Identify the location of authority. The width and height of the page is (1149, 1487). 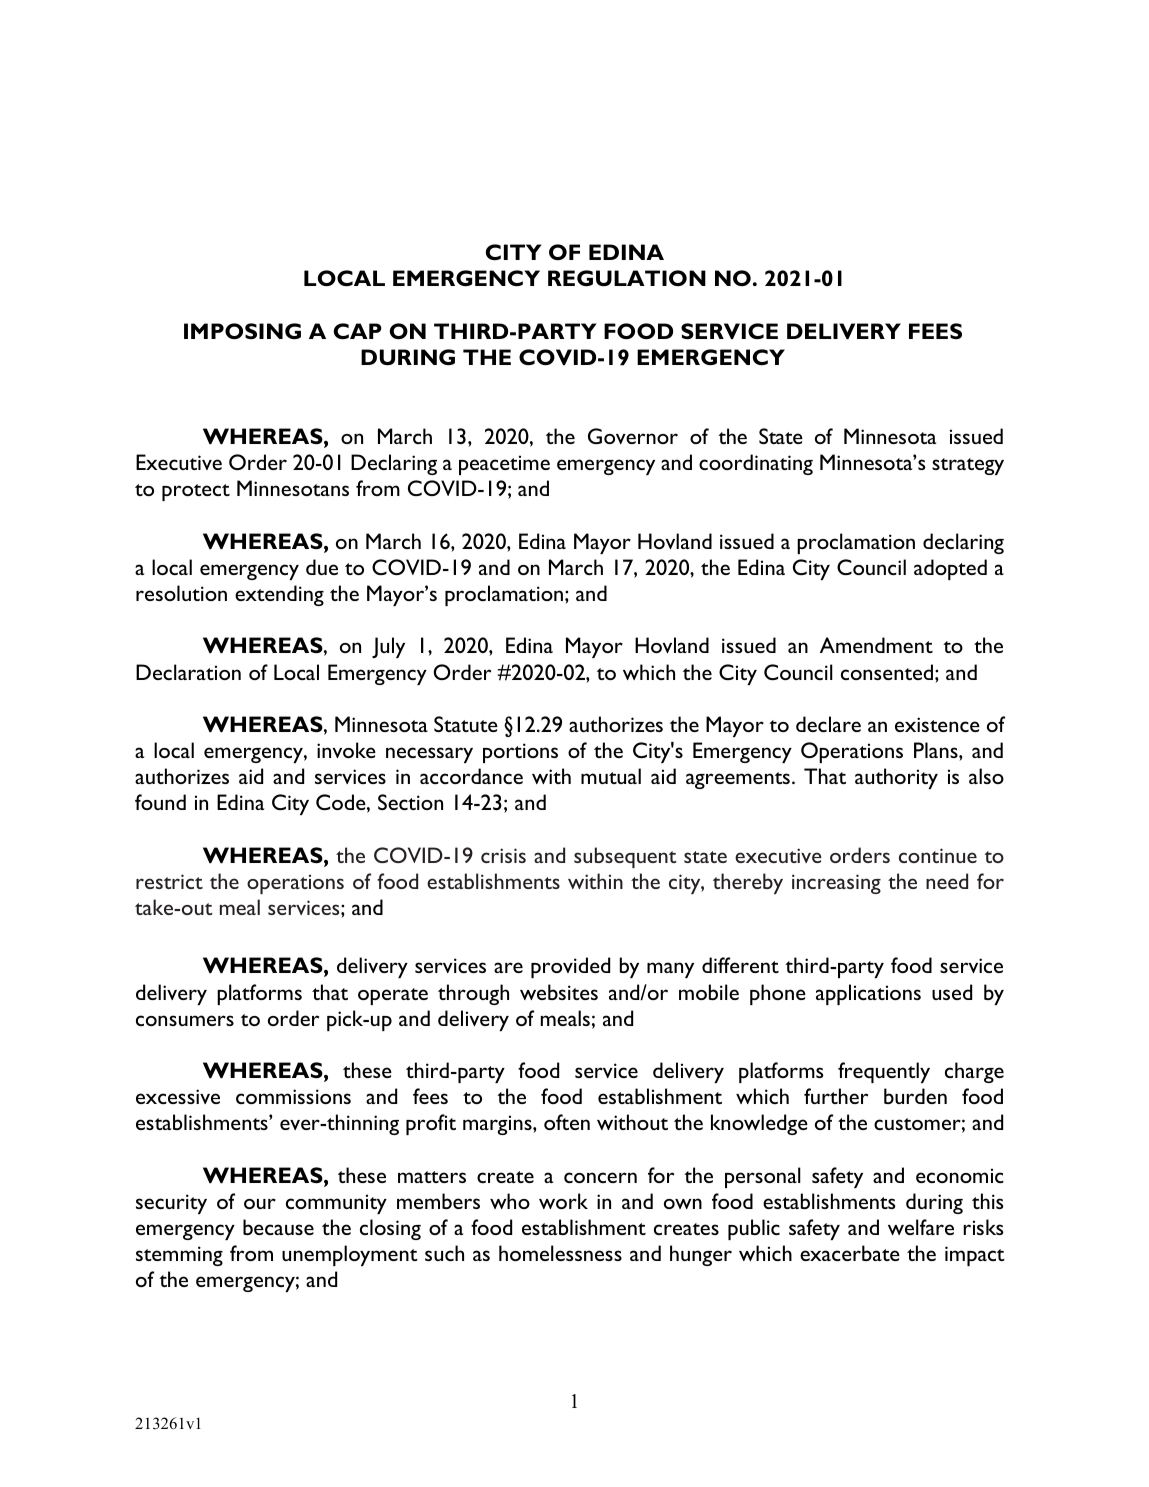
(896, 778).
